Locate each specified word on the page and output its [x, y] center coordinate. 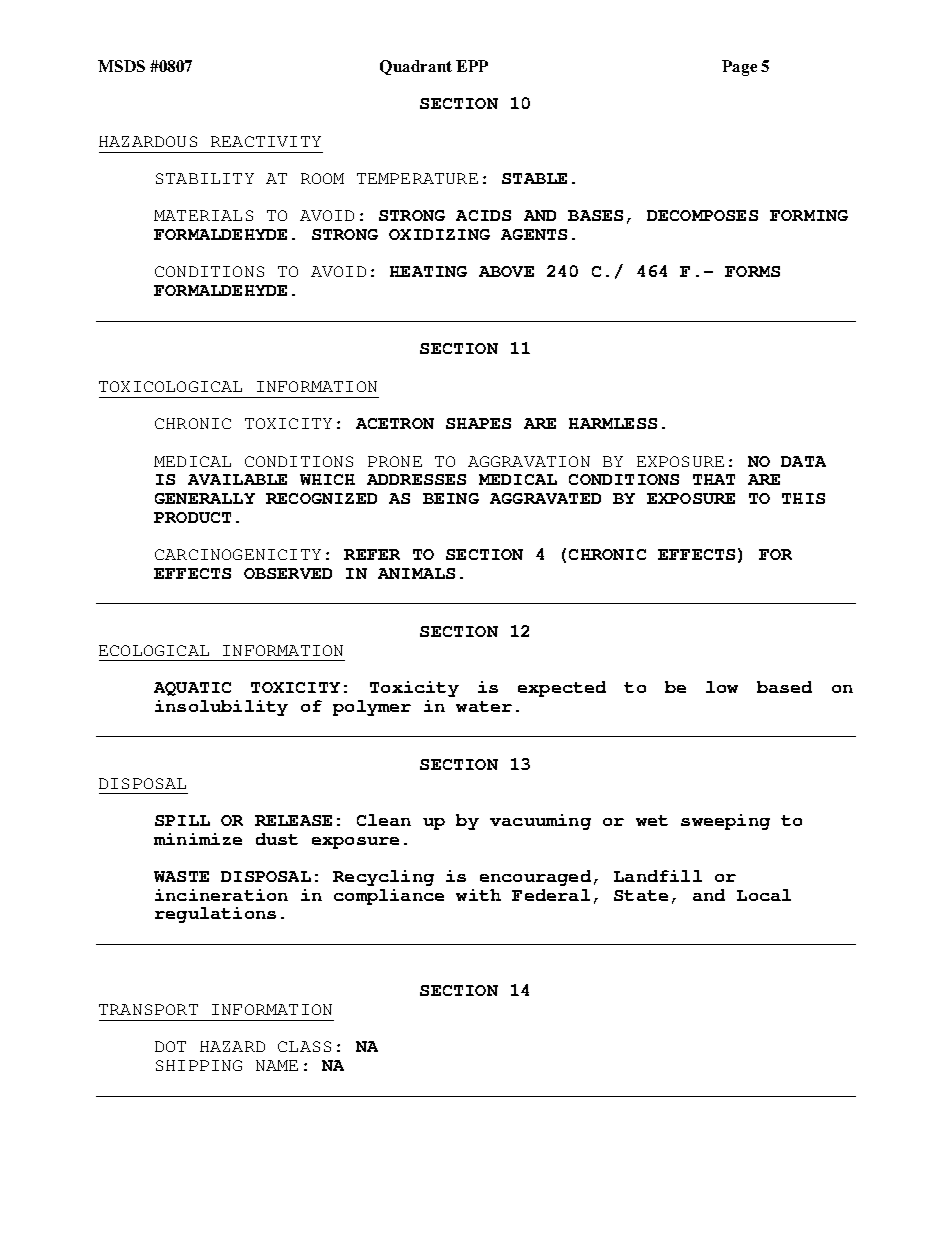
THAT [714, 479]
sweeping [725, 822]
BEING [451, 498]
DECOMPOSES [702, 215]
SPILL [182, 820]
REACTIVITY [266, 141]
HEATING [428, 271]
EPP [472, 66]
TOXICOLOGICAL [170, 386]
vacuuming [540, 822]
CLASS [304, 1046]
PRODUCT [192, 517]
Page [739, 68]
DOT [170, 1046]
